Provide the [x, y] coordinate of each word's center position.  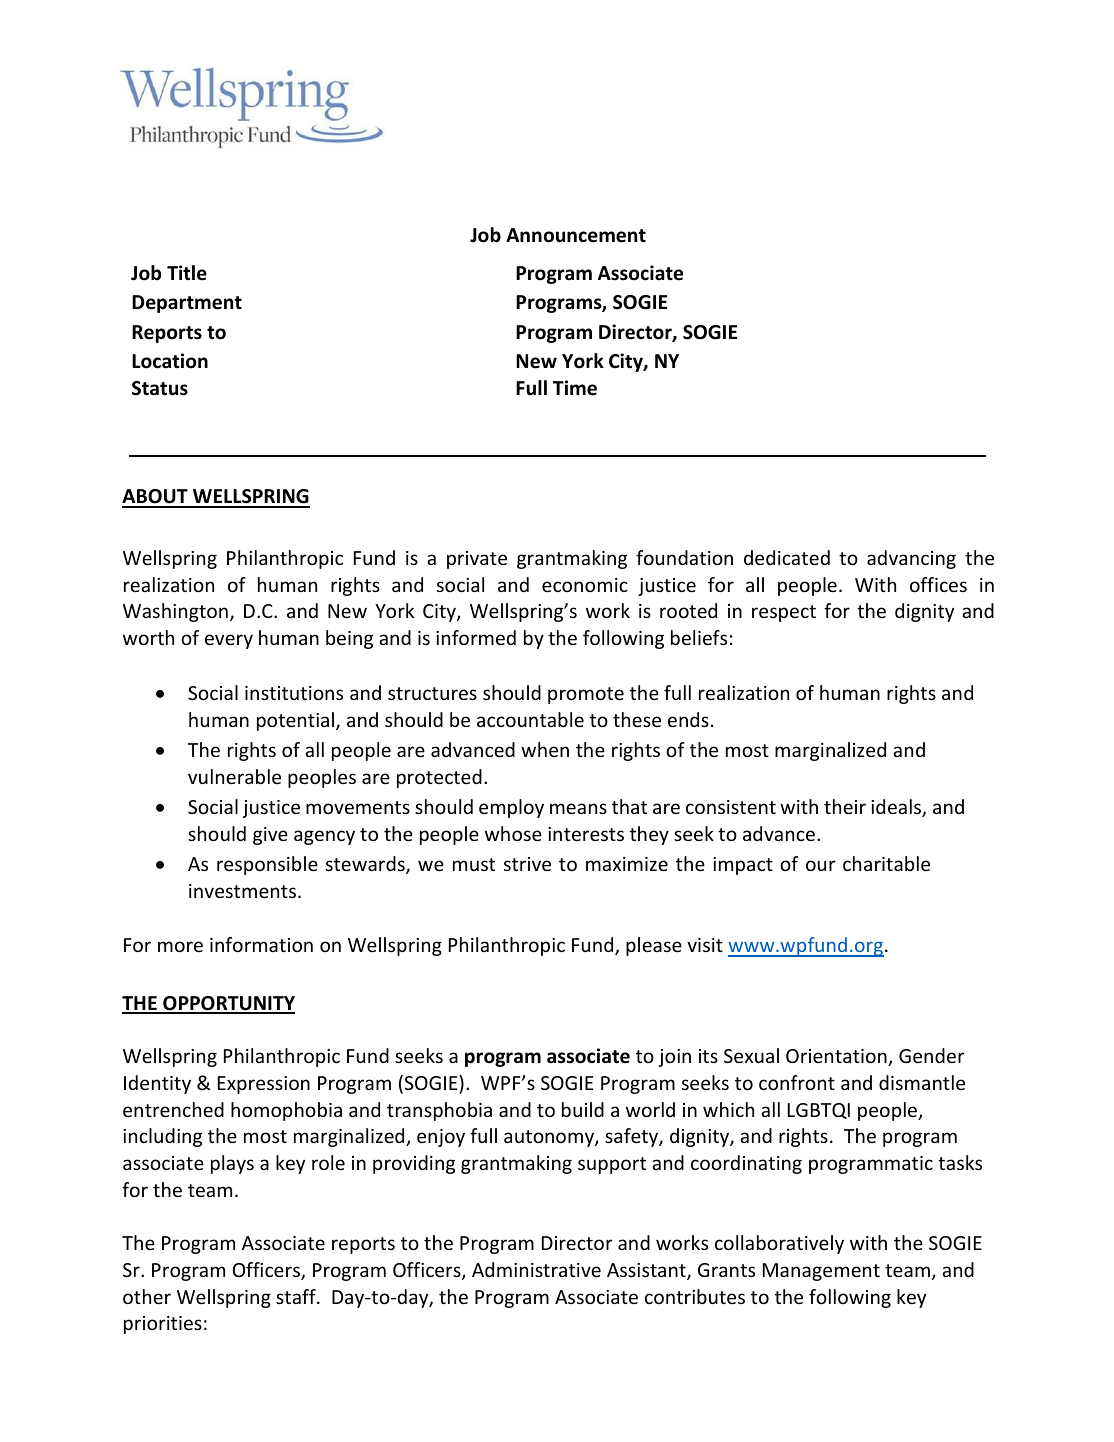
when [545, 749]
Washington [175, 612]
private [477, 560]
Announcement [576, 235]
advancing [911, 559]
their [845, 806]
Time [575, 388]
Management [821, 1272]
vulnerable [234, 776]
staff [297, 1296]
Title [187, 273]
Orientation [837, 1057]
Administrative [536, 1269]
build [583, 1109]
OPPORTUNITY [228, 1004]
